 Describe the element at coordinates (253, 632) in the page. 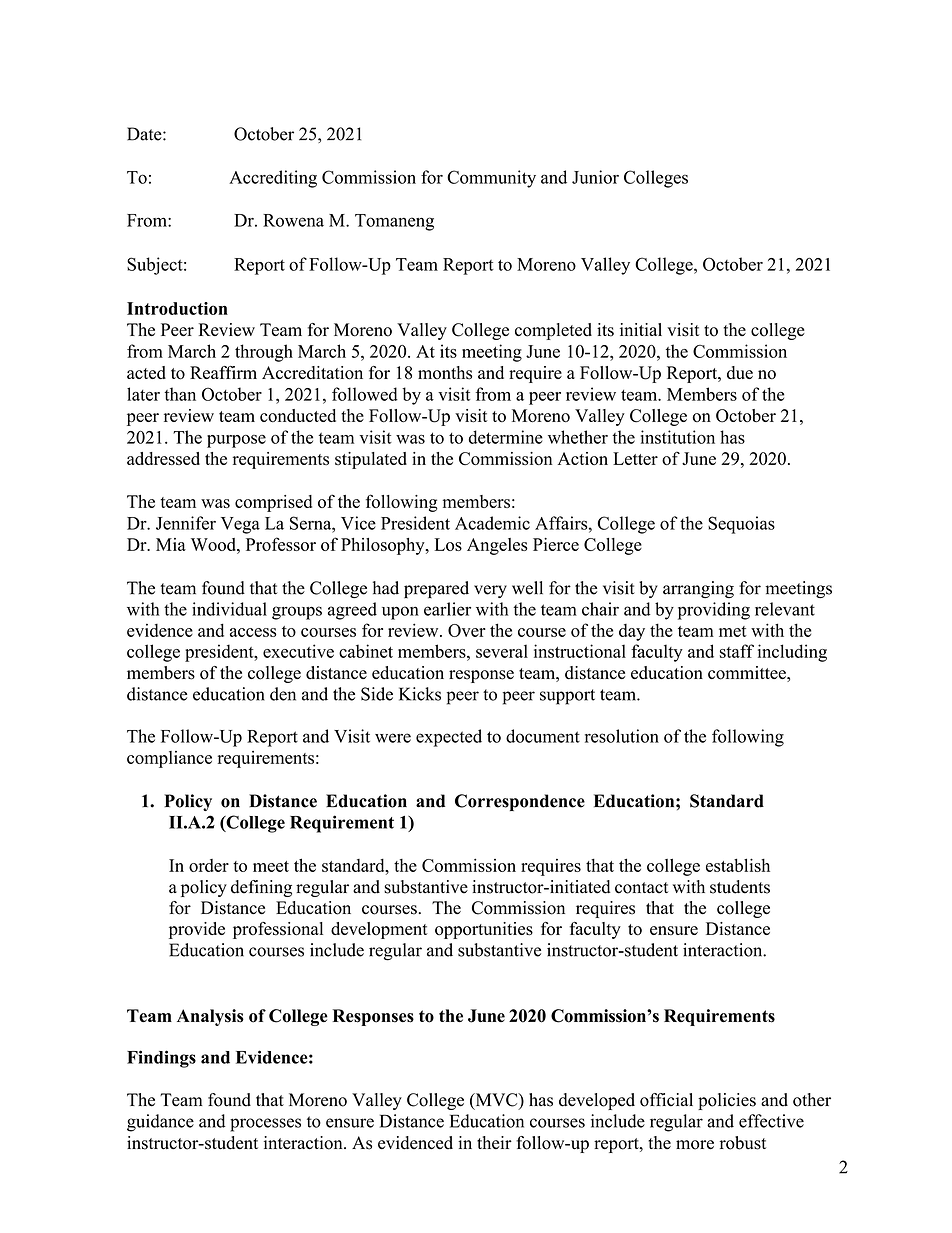

I see `access` at that location.
